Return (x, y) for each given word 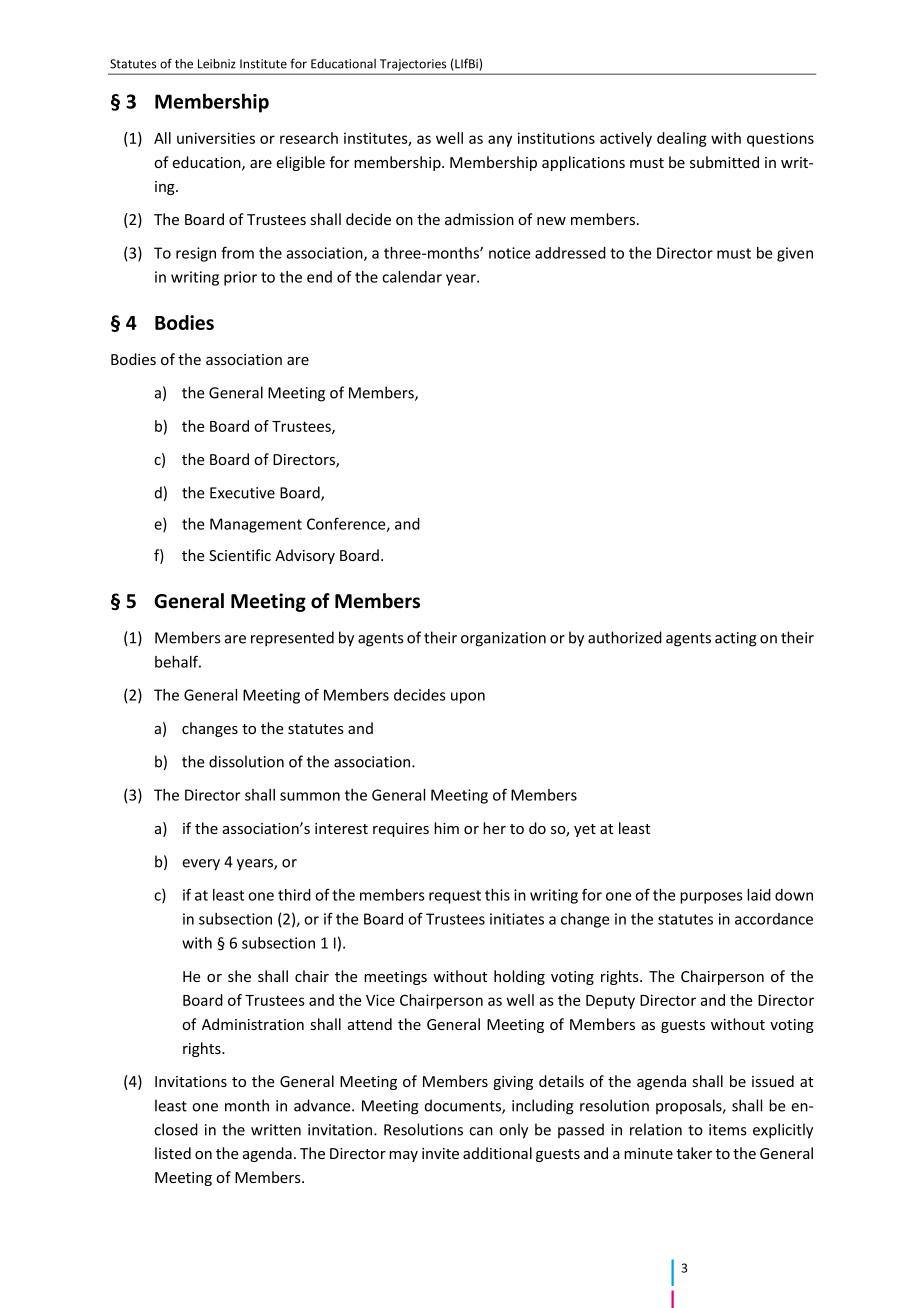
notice (509, 253)
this (497, 895)
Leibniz (217, 63)
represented (292, 639)
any (500, 141)
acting (736, 639)
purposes (711, 898)
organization (503, 639)
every (201, 865)
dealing (682, 139)
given (795, 254)
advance (323, 1105)
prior (240, 278)
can (481, 1131)
